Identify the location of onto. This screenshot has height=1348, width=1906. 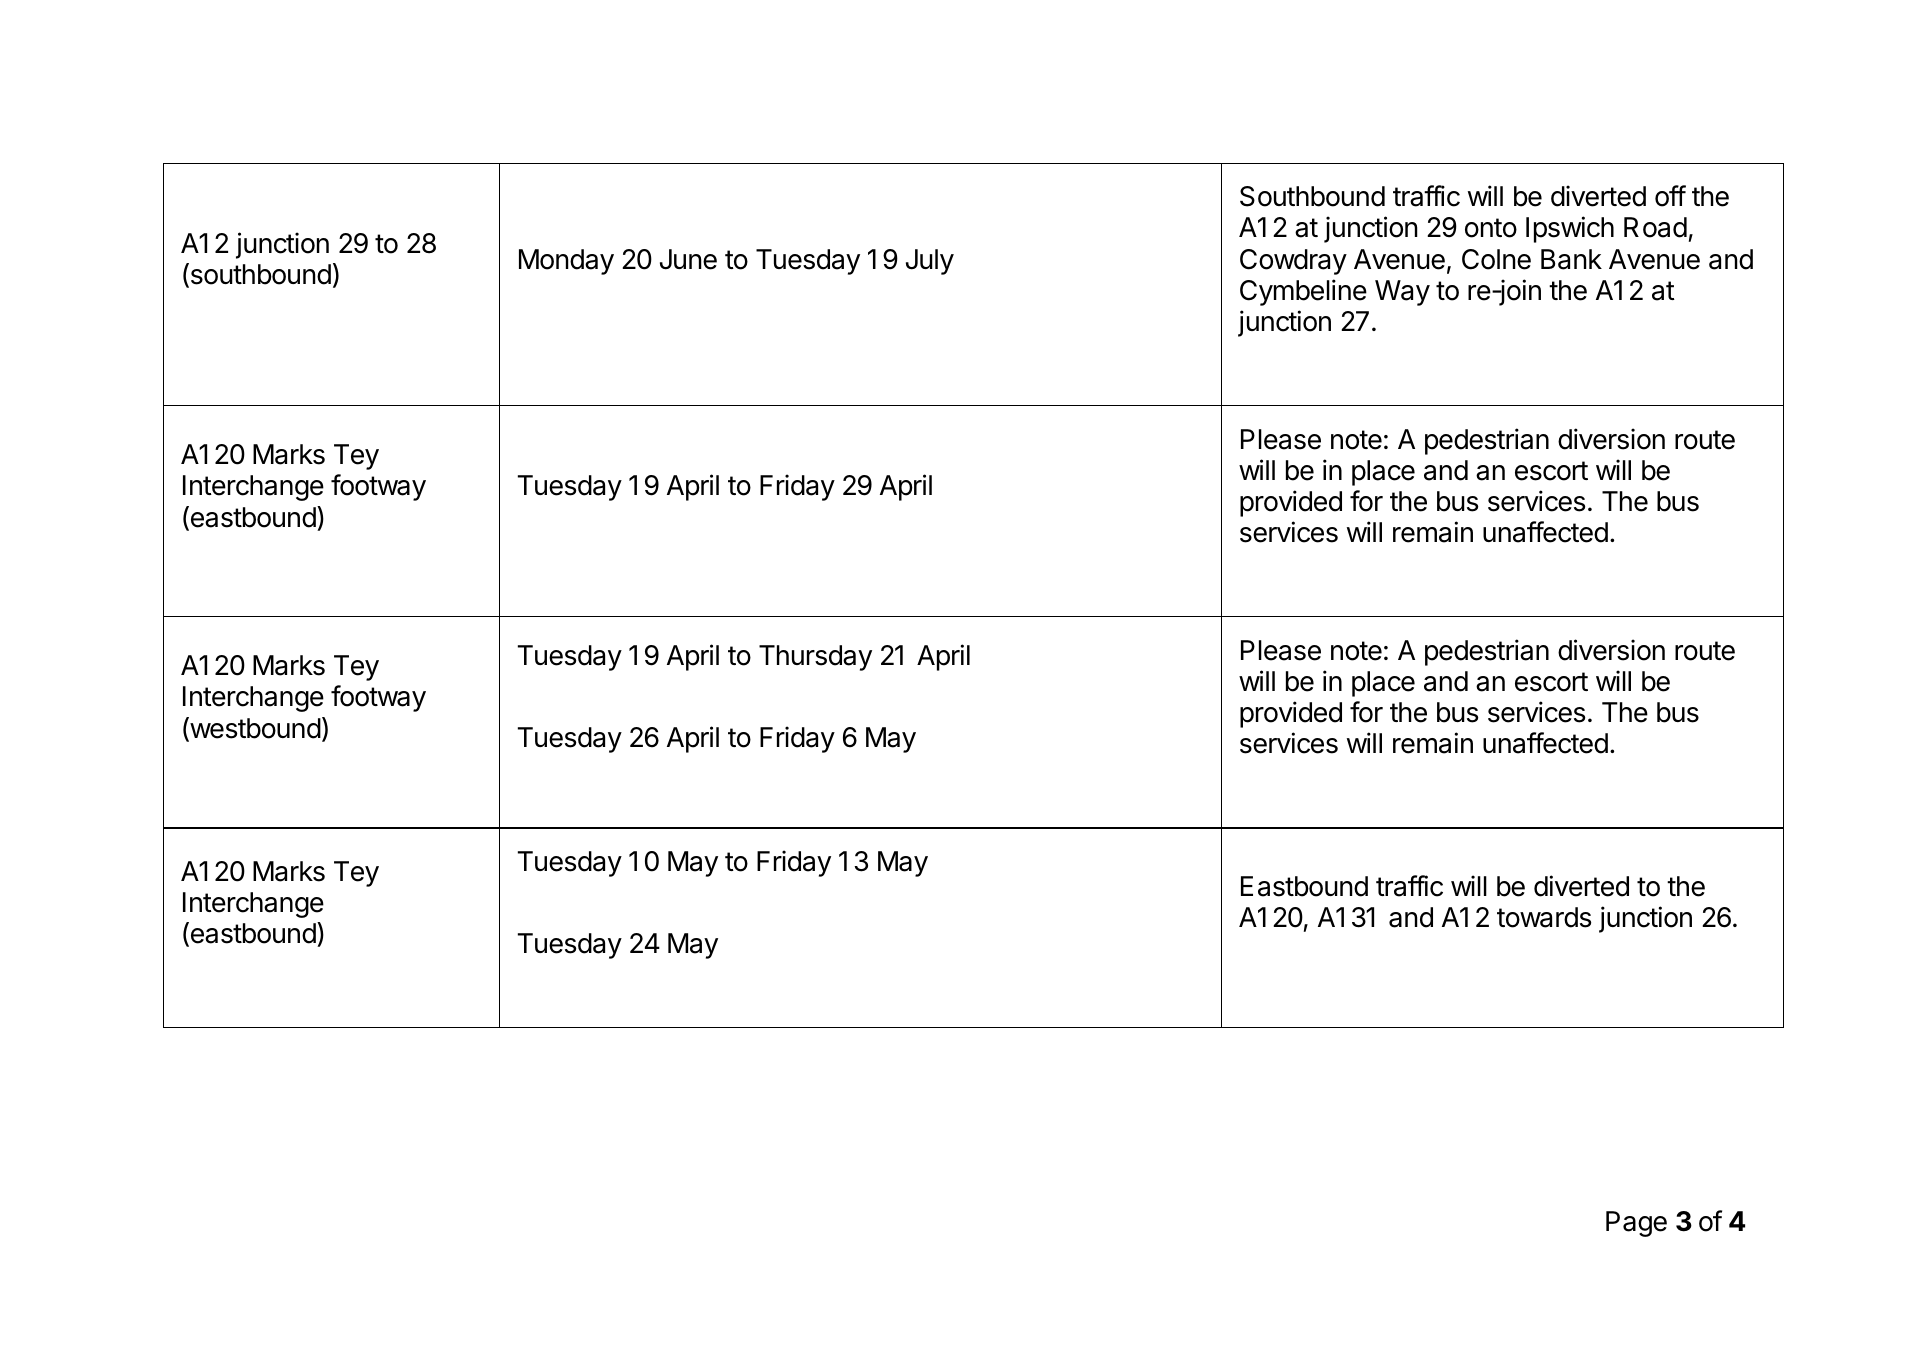
(1491, 228).
